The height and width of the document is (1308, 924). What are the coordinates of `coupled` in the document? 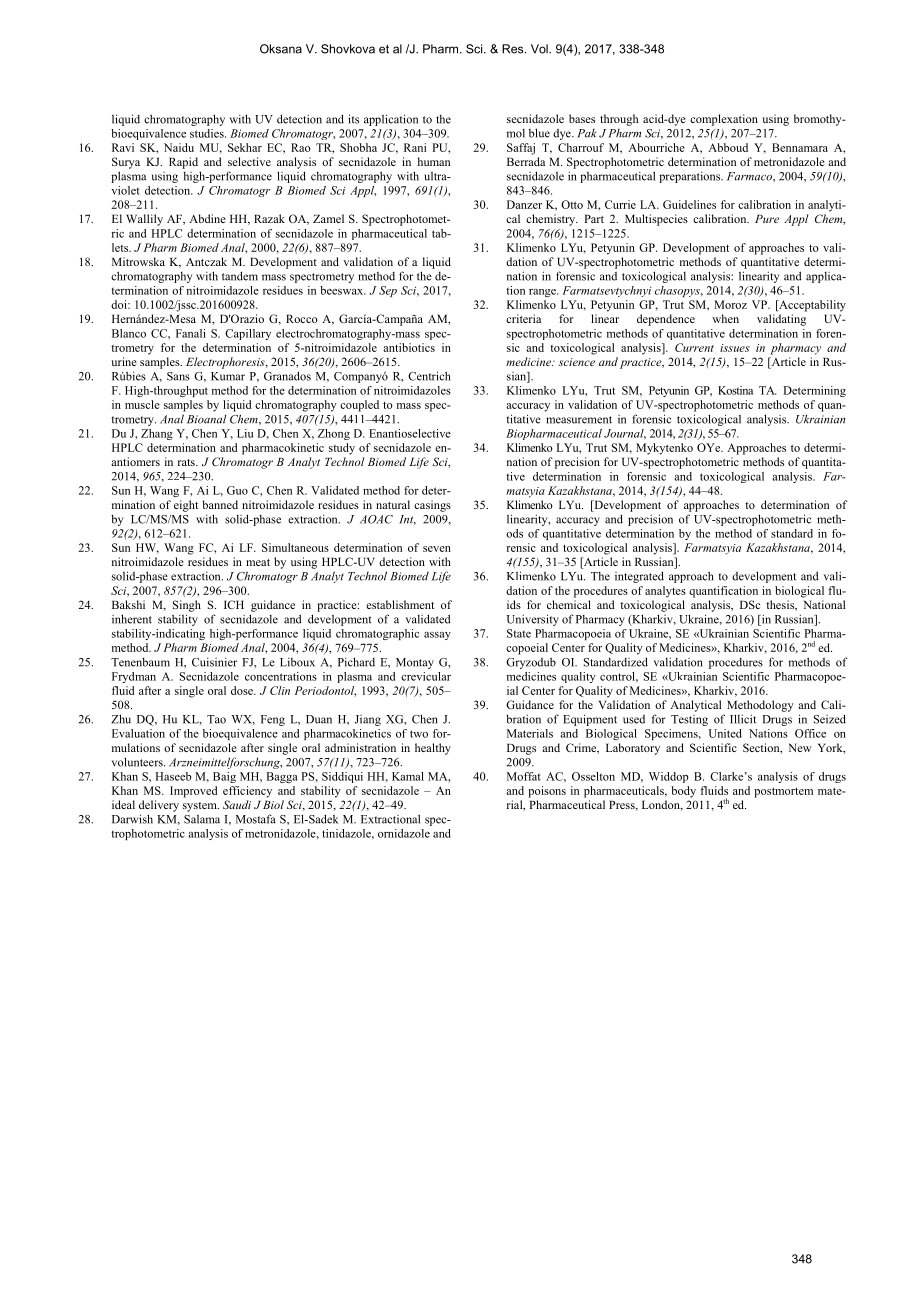 It's located at (359, 406).
